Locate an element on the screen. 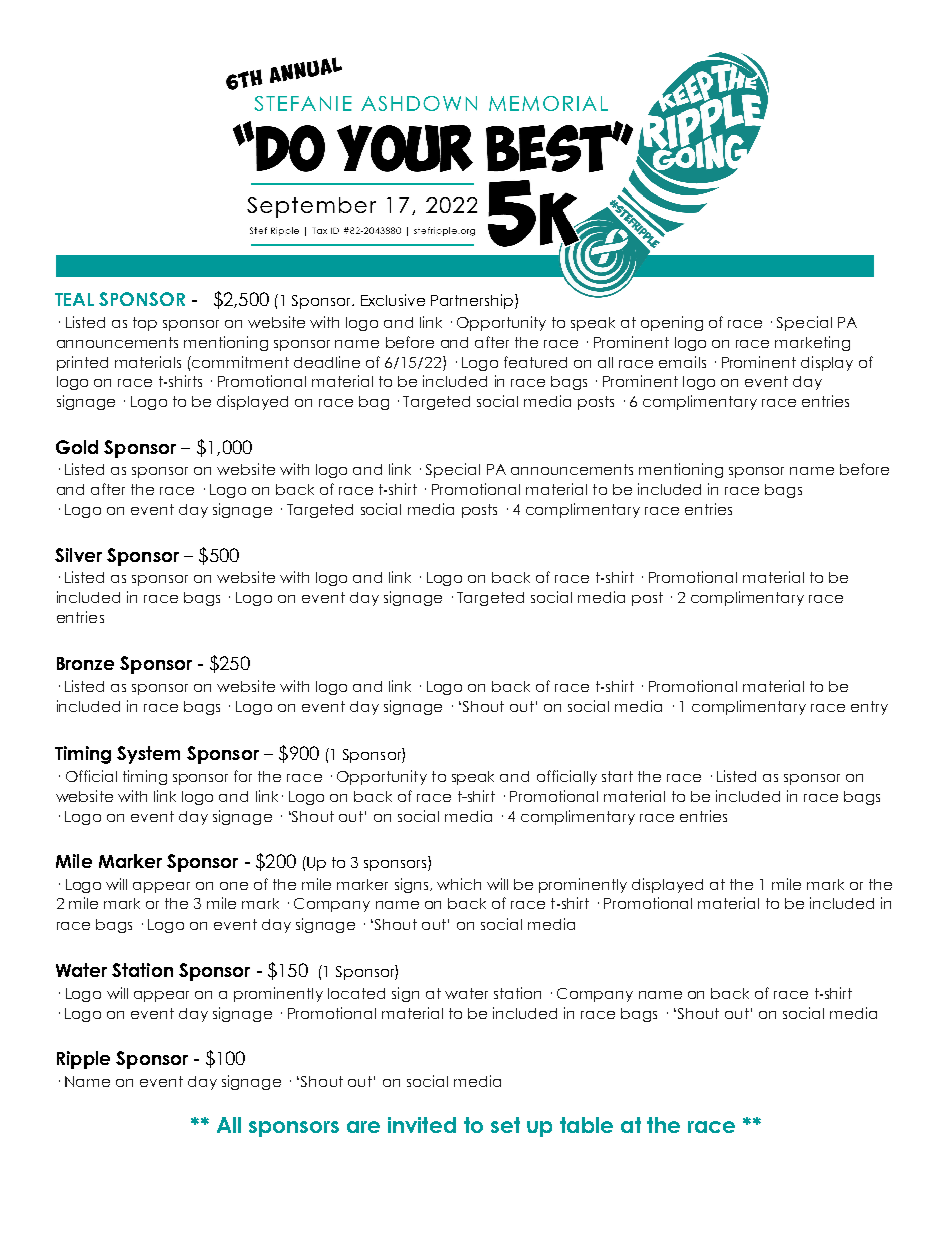 This screenshot has height=1233, width=952. opening is located at coordinates (672, 323).
